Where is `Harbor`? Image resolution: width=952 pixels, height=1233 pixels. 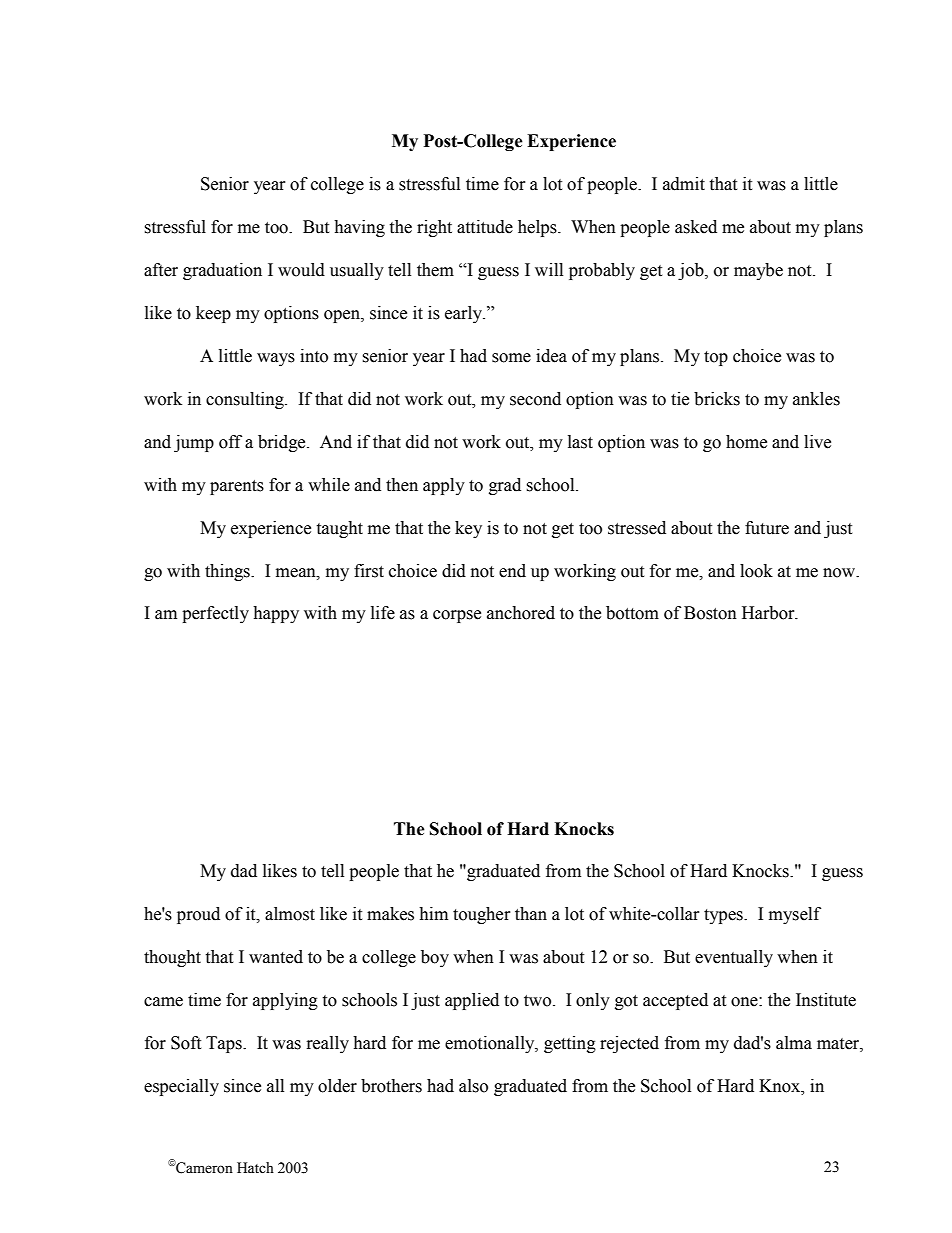
Harbor is located at coordinates (769, 613).
